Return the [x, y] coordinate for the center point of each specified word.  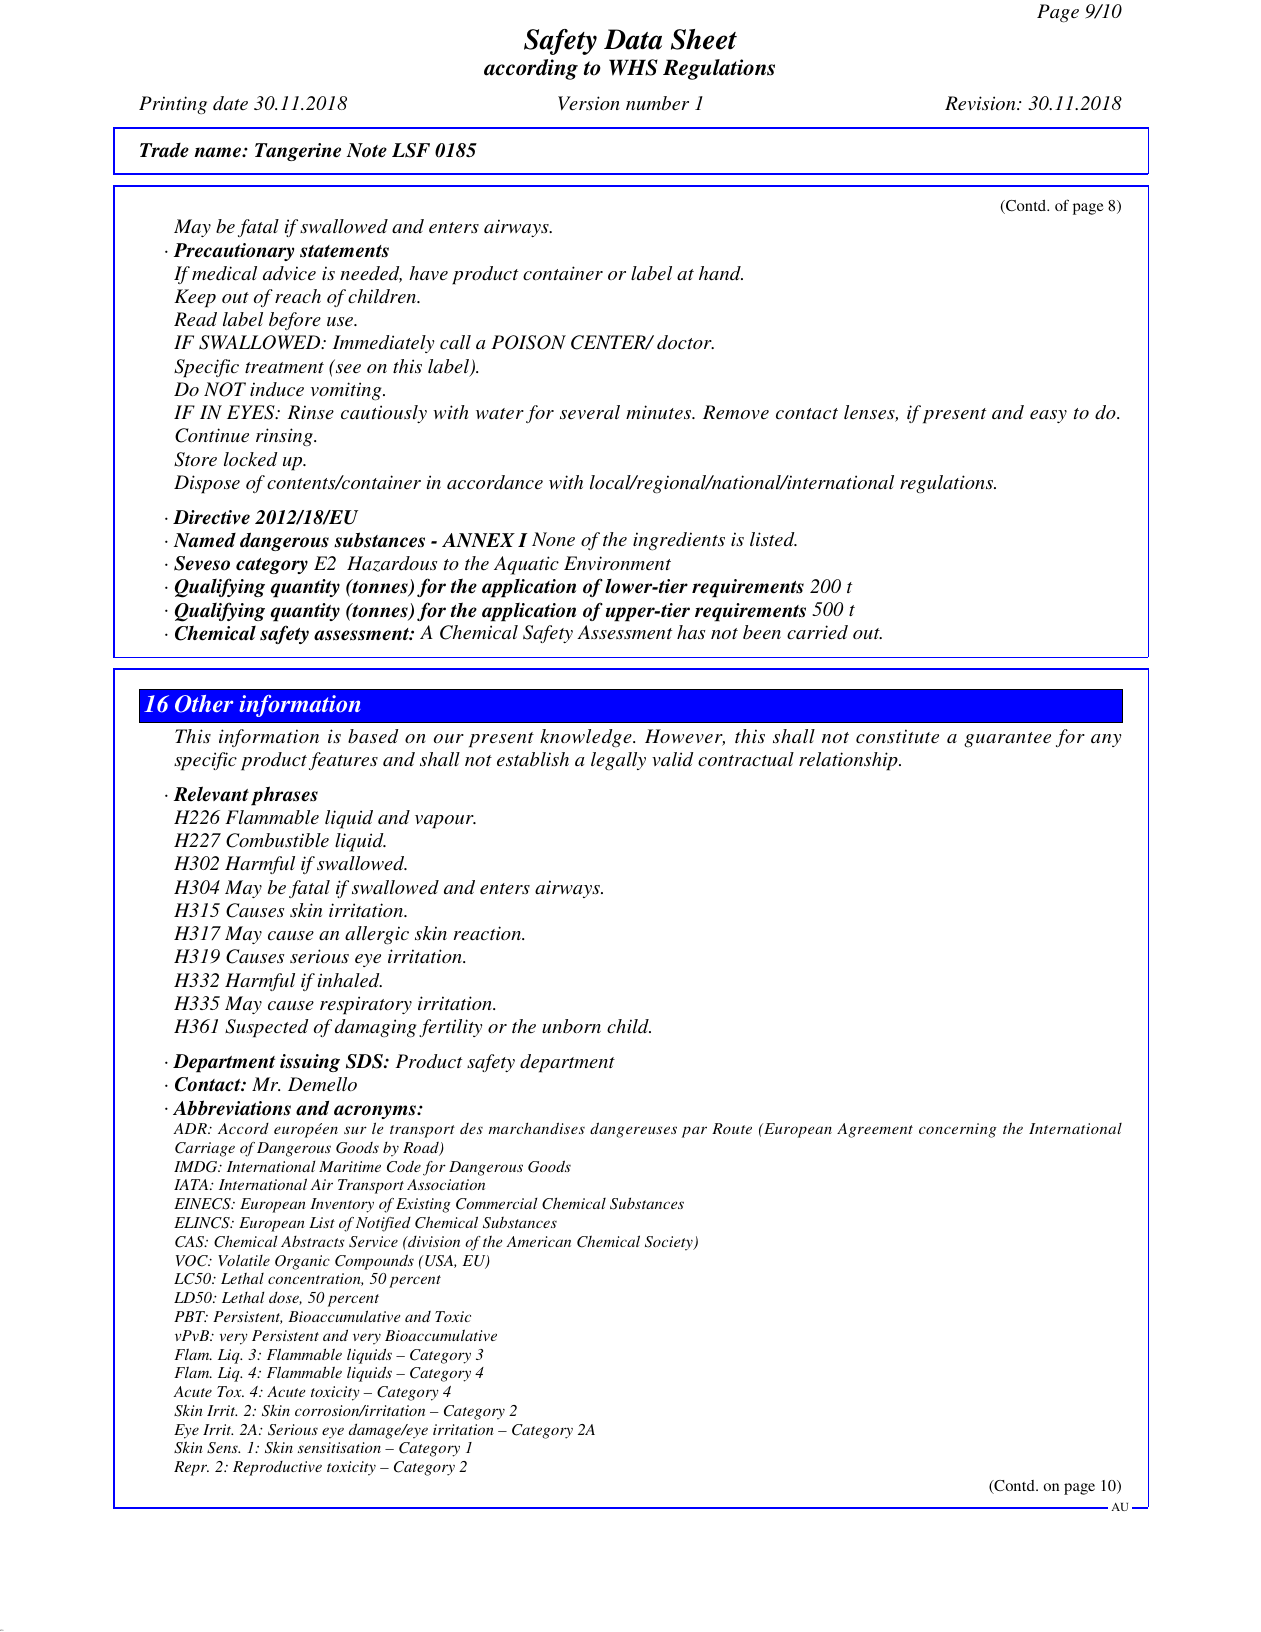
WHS [633, 67]
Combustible [277, 840]
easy [1048, 416]
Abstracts [312, 1241]
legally [618, 761]
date [230, 103]
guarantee [1007, 739]
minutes [660, 412]
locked [251, 459]
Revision [981, 103]
